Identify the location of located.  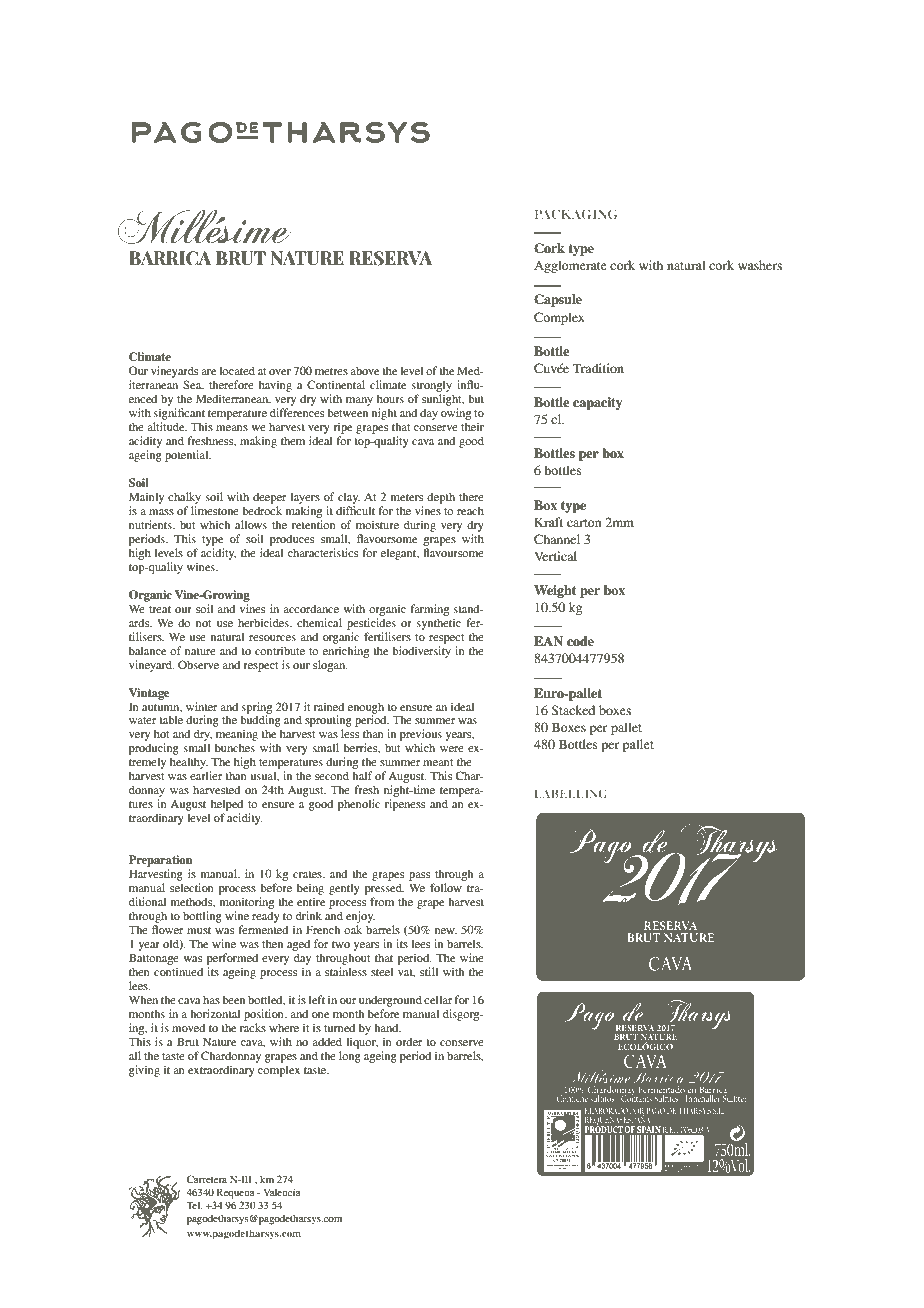
(237, 370).
